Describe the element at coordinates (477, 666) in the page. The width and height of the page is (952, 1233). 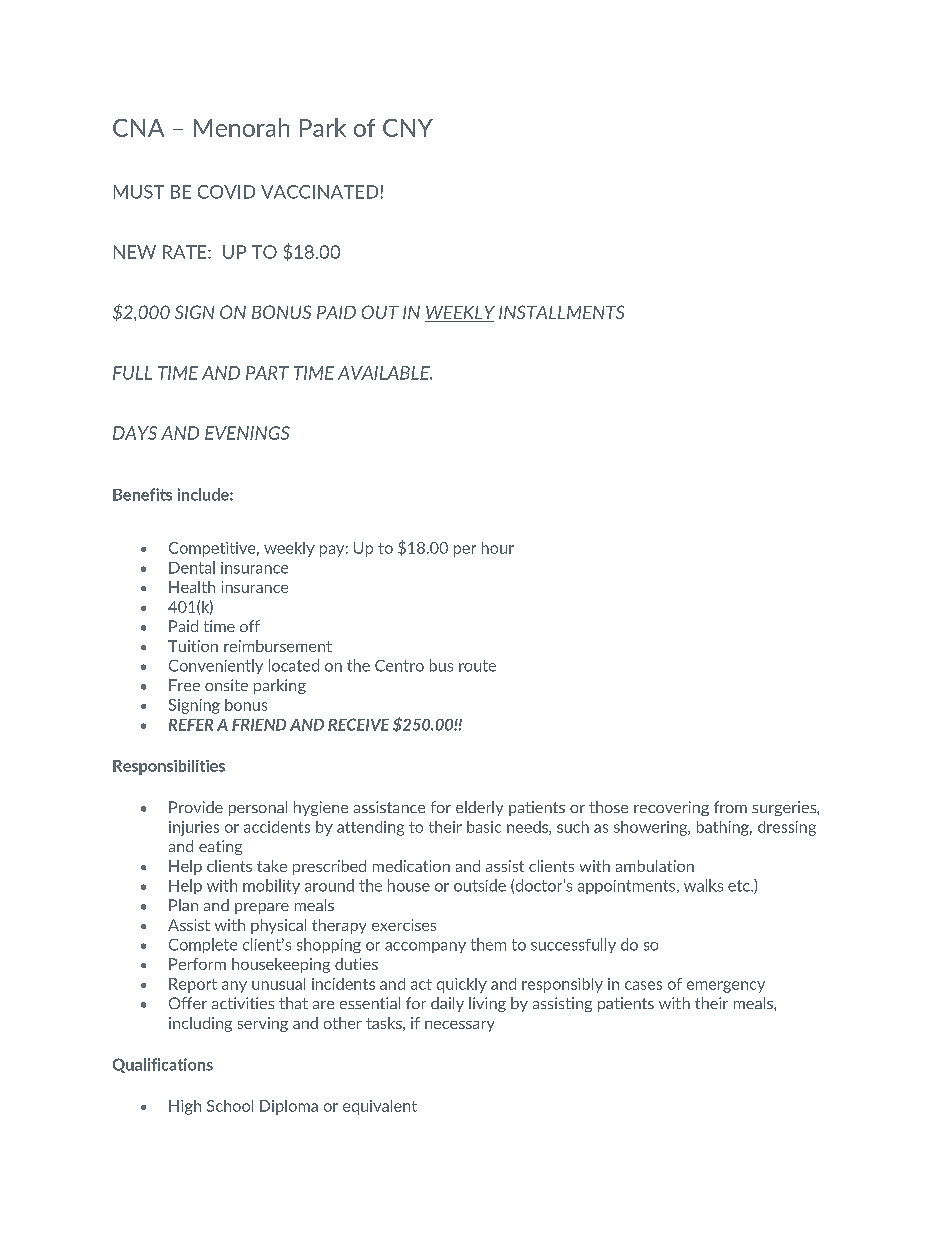
I see `route` at that location.
